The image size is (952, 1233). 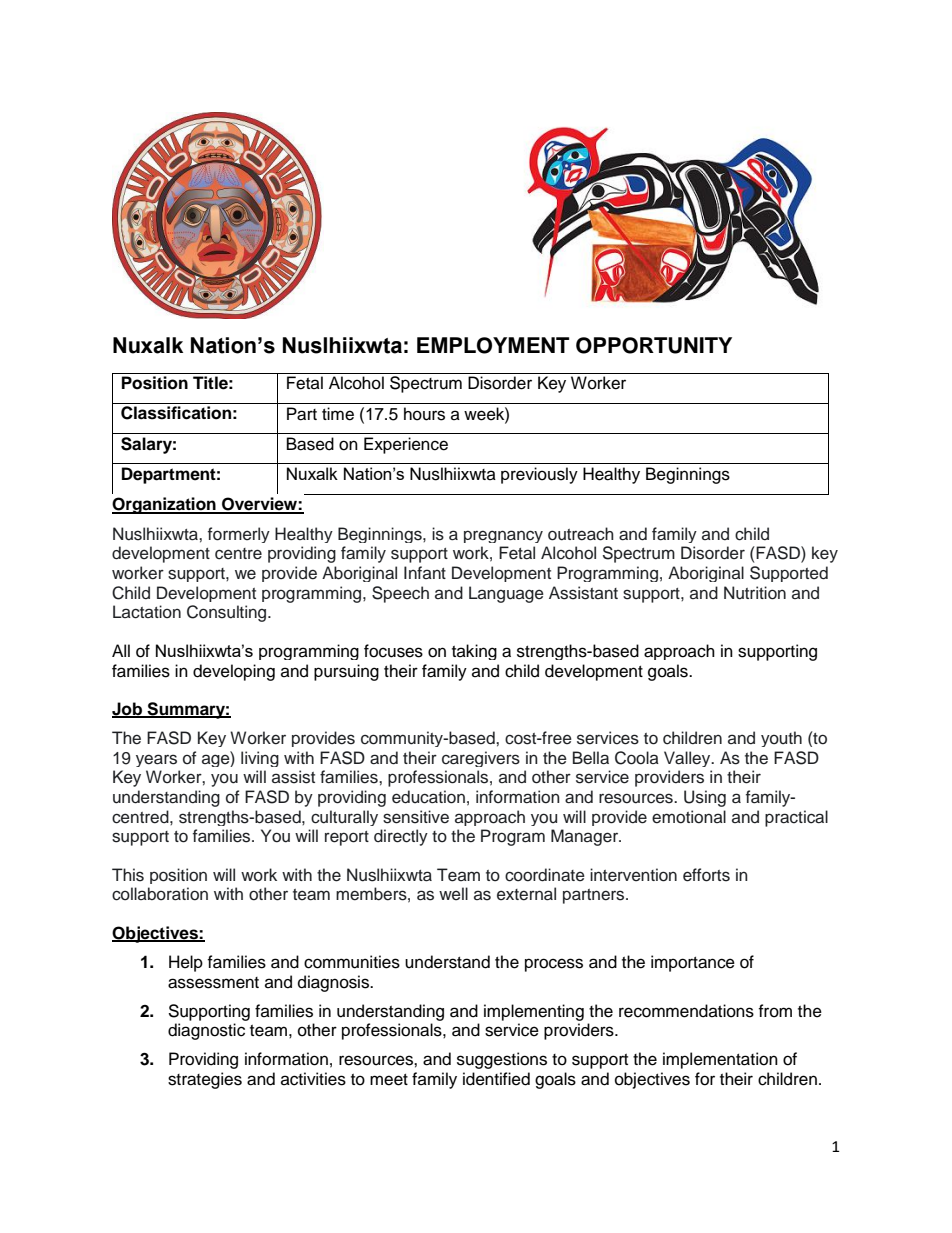 What do you see at coordinates (654, 345) in the screenshot?
I see `OPPORTUNITY` at bounding box center [654, 345].
